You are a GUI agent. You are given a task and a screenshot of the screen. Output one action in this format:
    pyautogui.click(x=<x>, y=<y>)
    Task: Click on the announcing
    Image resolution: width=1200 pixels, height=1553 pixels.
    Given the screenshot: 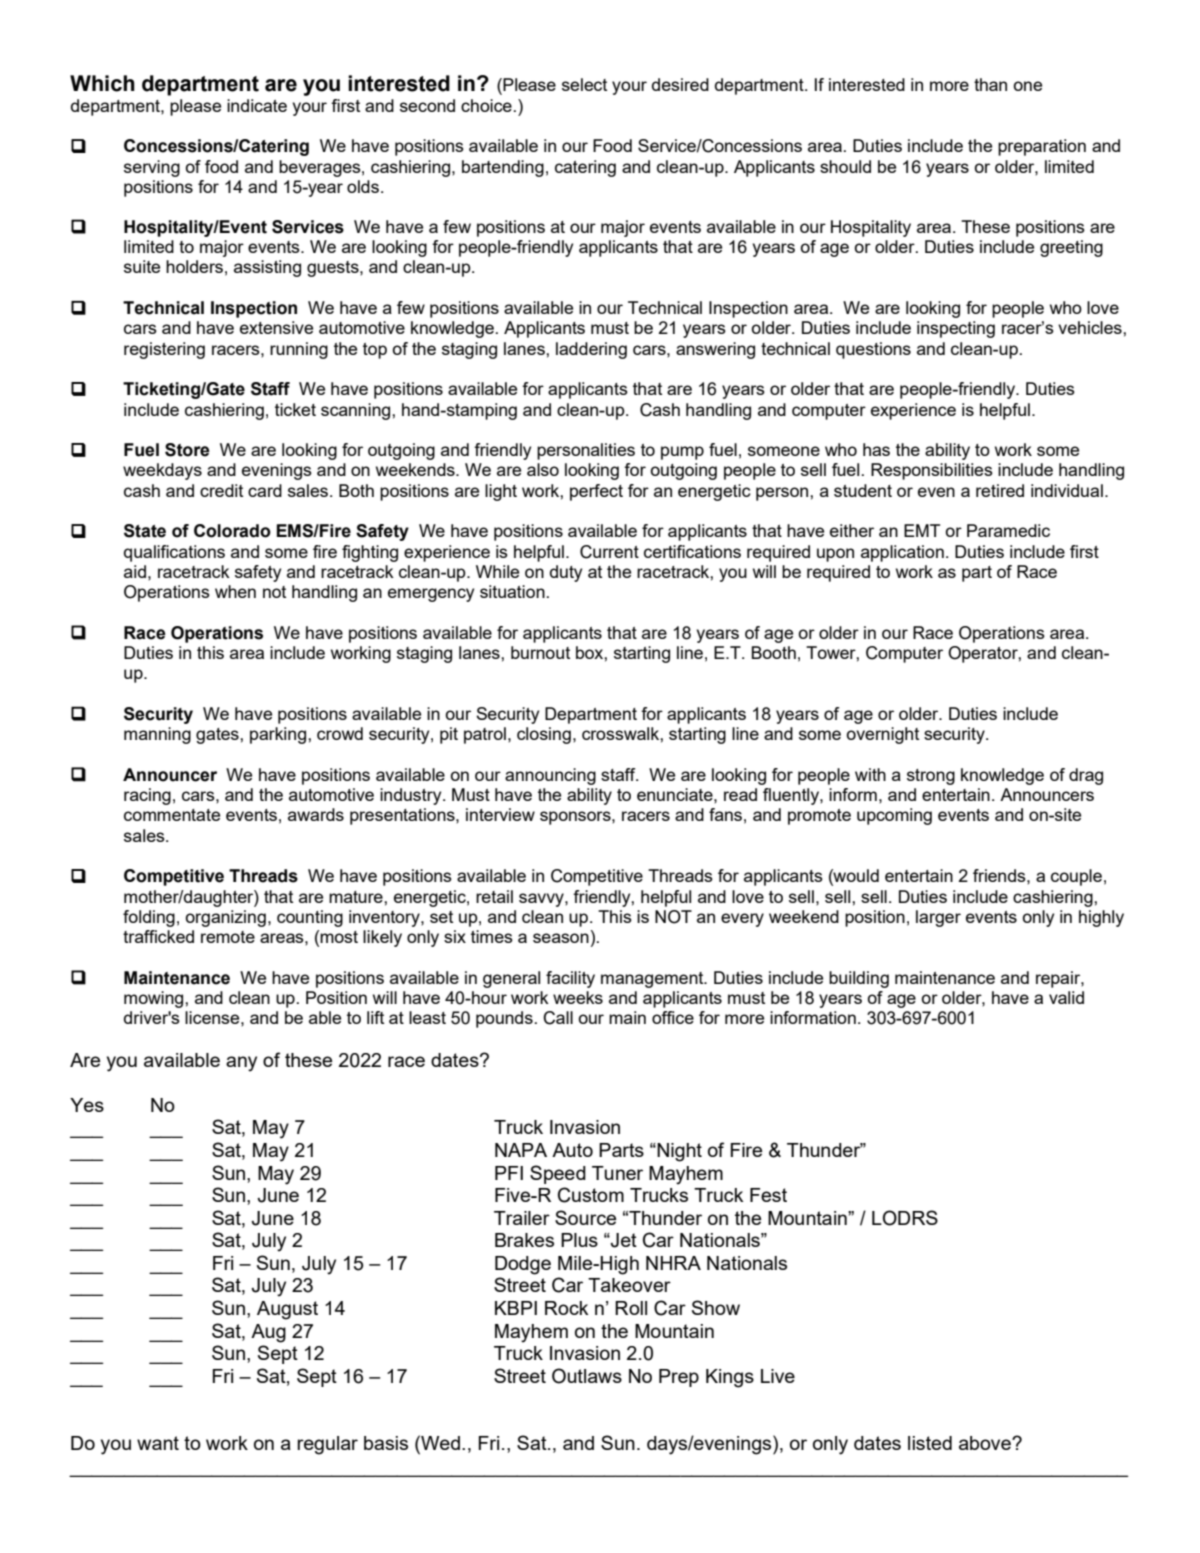 What is the action you would take?
    pyautogui.click(x=550, y=776)
